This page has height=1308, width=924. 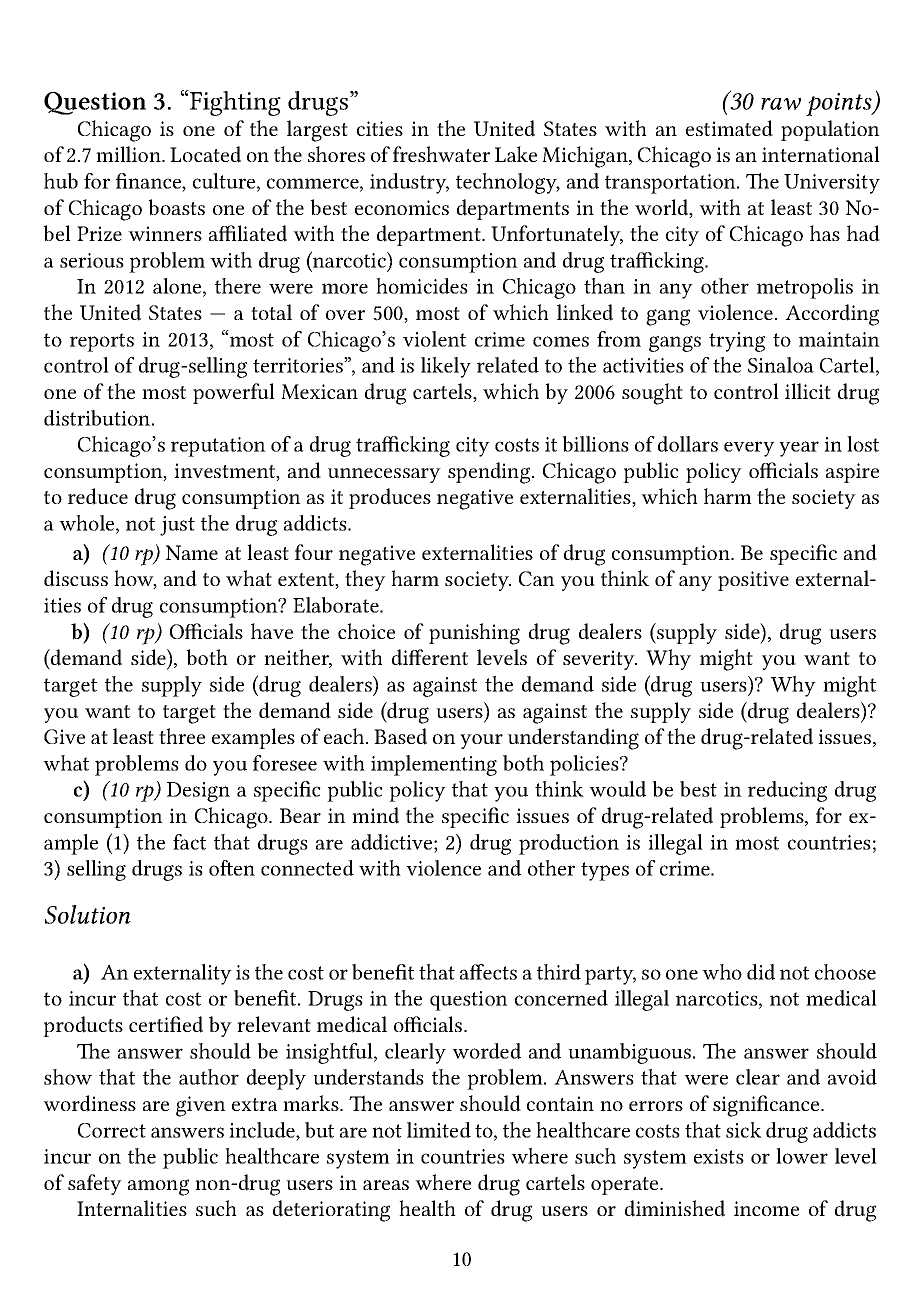 What do you see at coordinates (158, 1187) in the page?
I see `among` at bounding box center [158, 1187].
